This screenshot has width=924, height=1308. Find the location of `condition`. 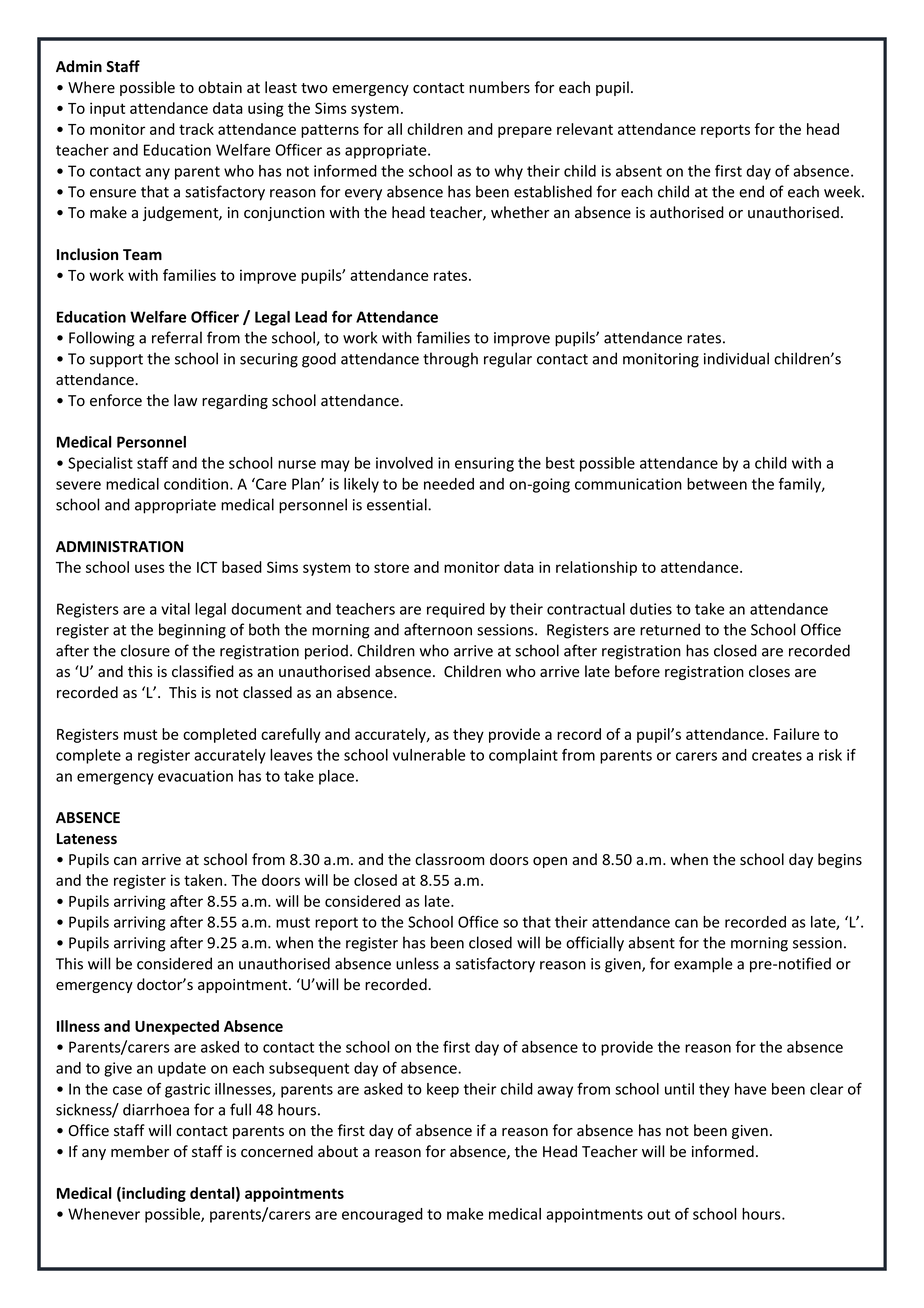

condition is located at coordinates (197, 484).
